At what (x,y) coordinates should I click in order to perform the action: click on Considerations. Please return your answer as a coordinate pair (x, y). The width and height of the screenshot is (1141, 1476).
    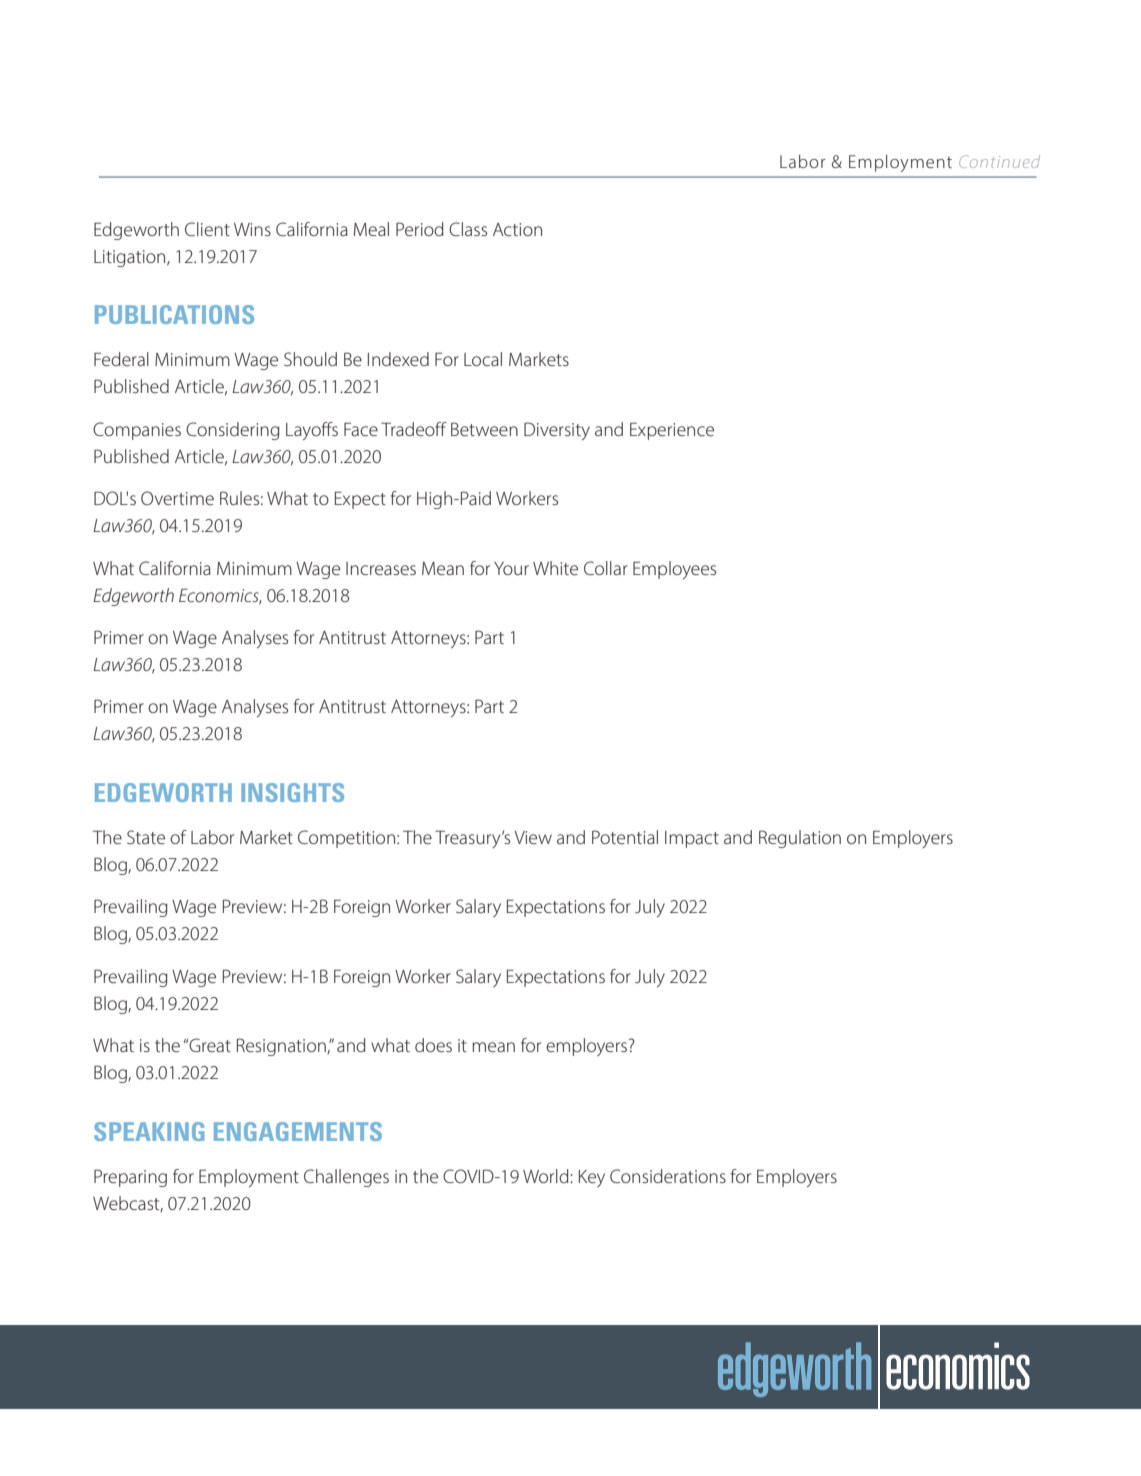
    Looking at the image, I should click on (668, 1176).
